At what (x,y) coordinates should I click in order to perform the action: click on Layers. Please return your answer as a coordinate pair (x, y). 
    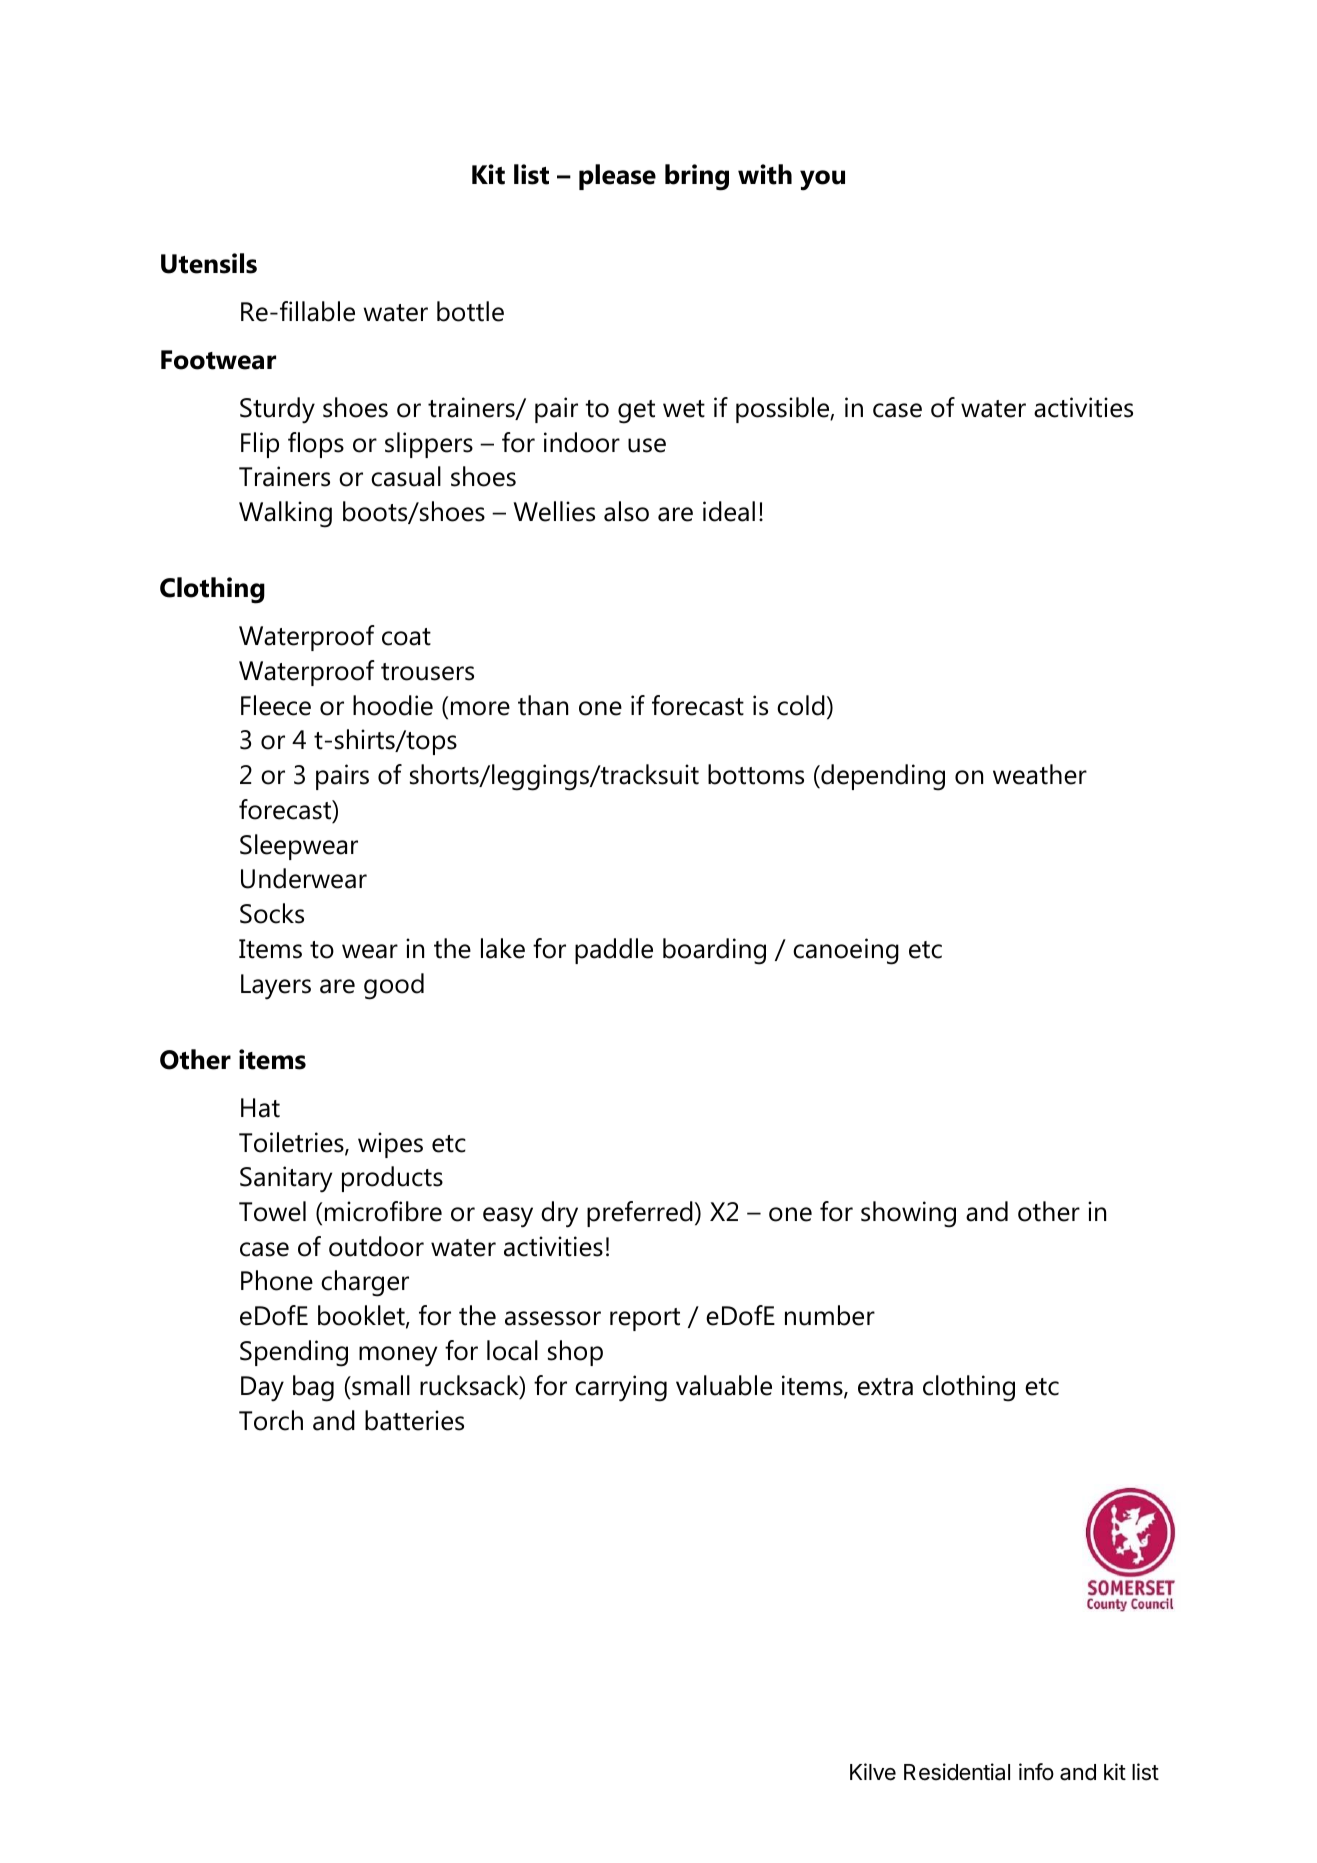
    Looking at the image, I should click on (276, 987).
